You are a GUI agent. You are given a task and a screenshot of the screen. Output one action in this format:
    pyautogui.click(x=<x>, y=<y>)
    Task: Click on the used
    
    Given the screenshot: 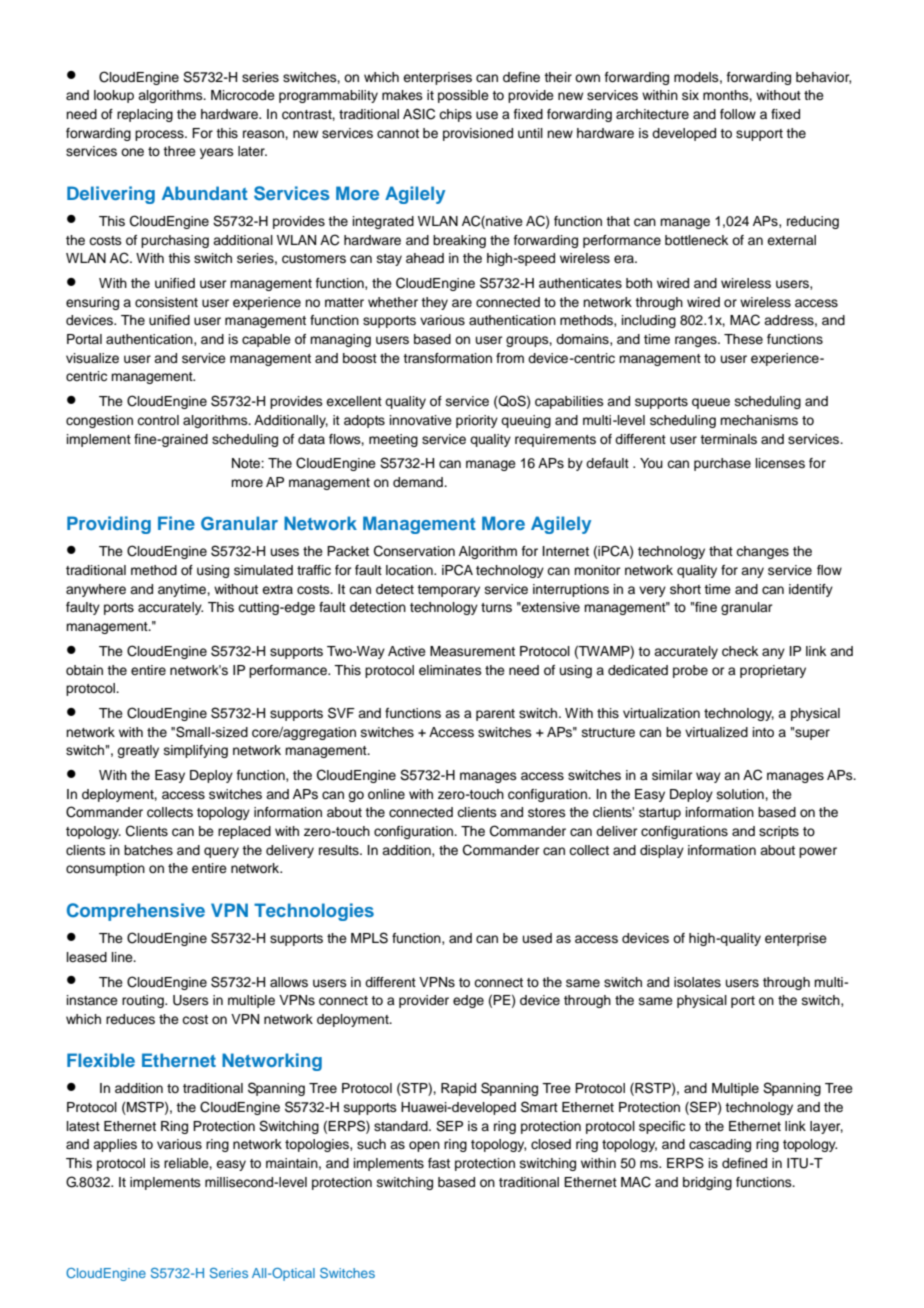 What is the action you would take?
    pyautogui.click(x=537, y=938)
